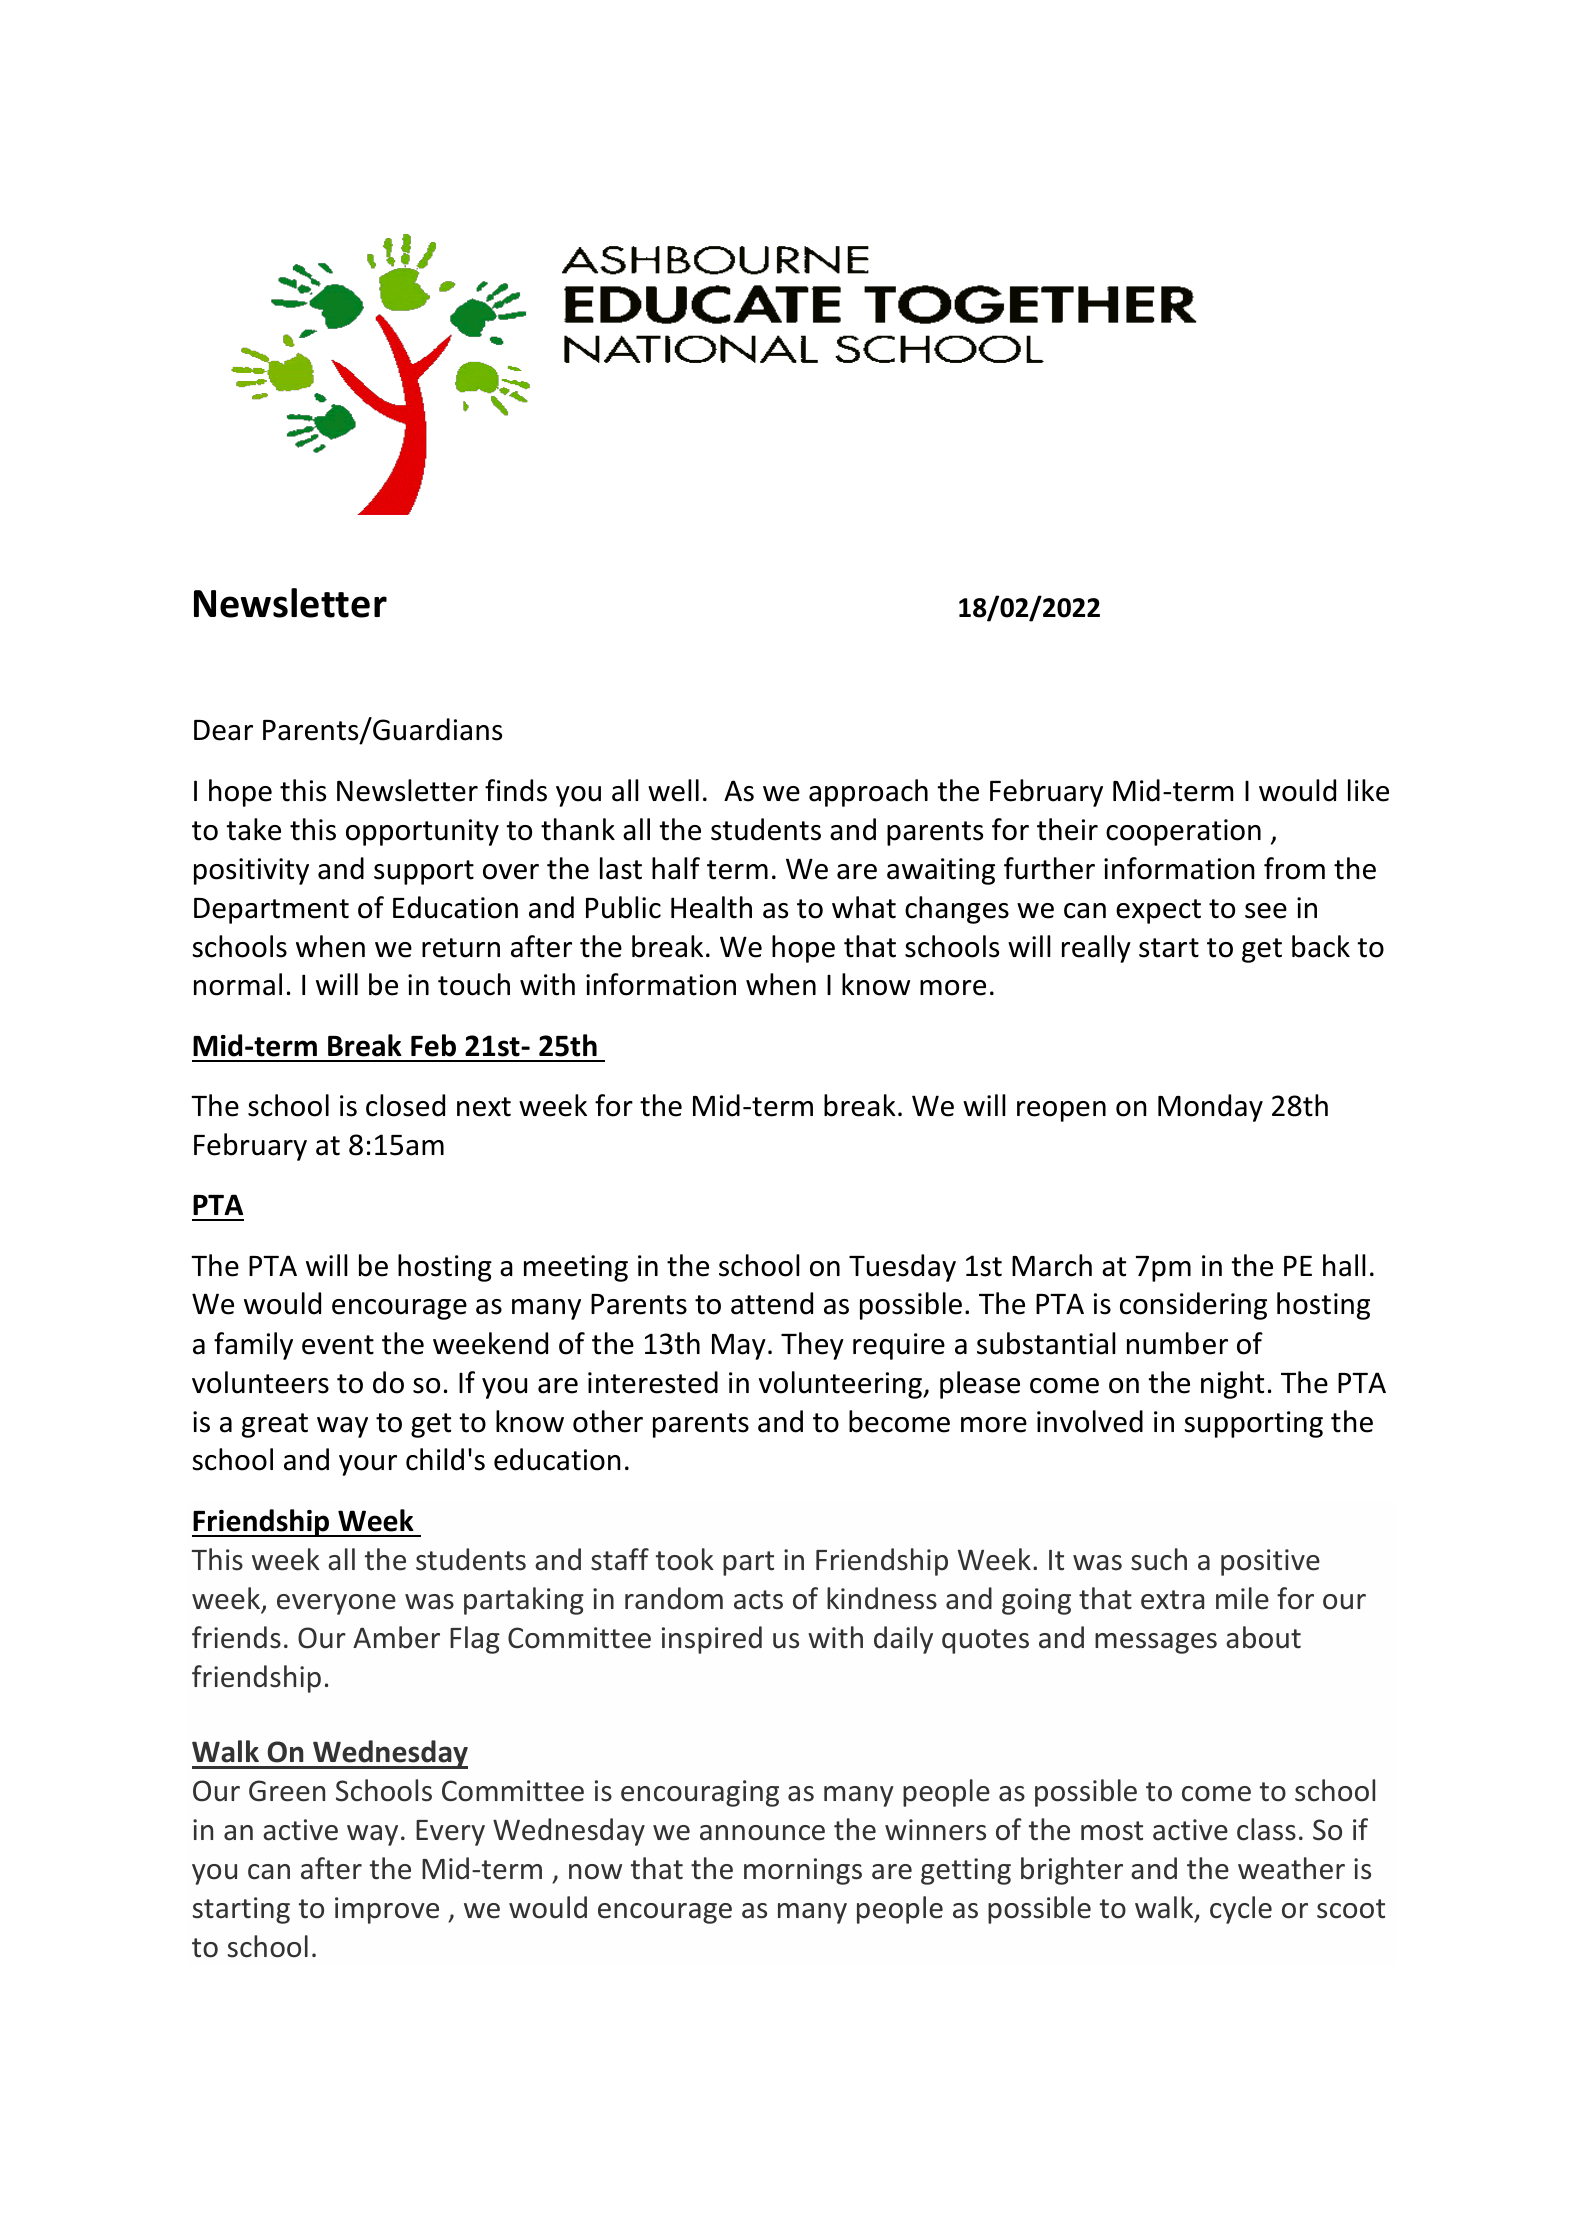 The image size is (1583, 2239). What do you see at coordinates (368, 1465) in the image?
I see `your` at bounding box center [368, 1465].
